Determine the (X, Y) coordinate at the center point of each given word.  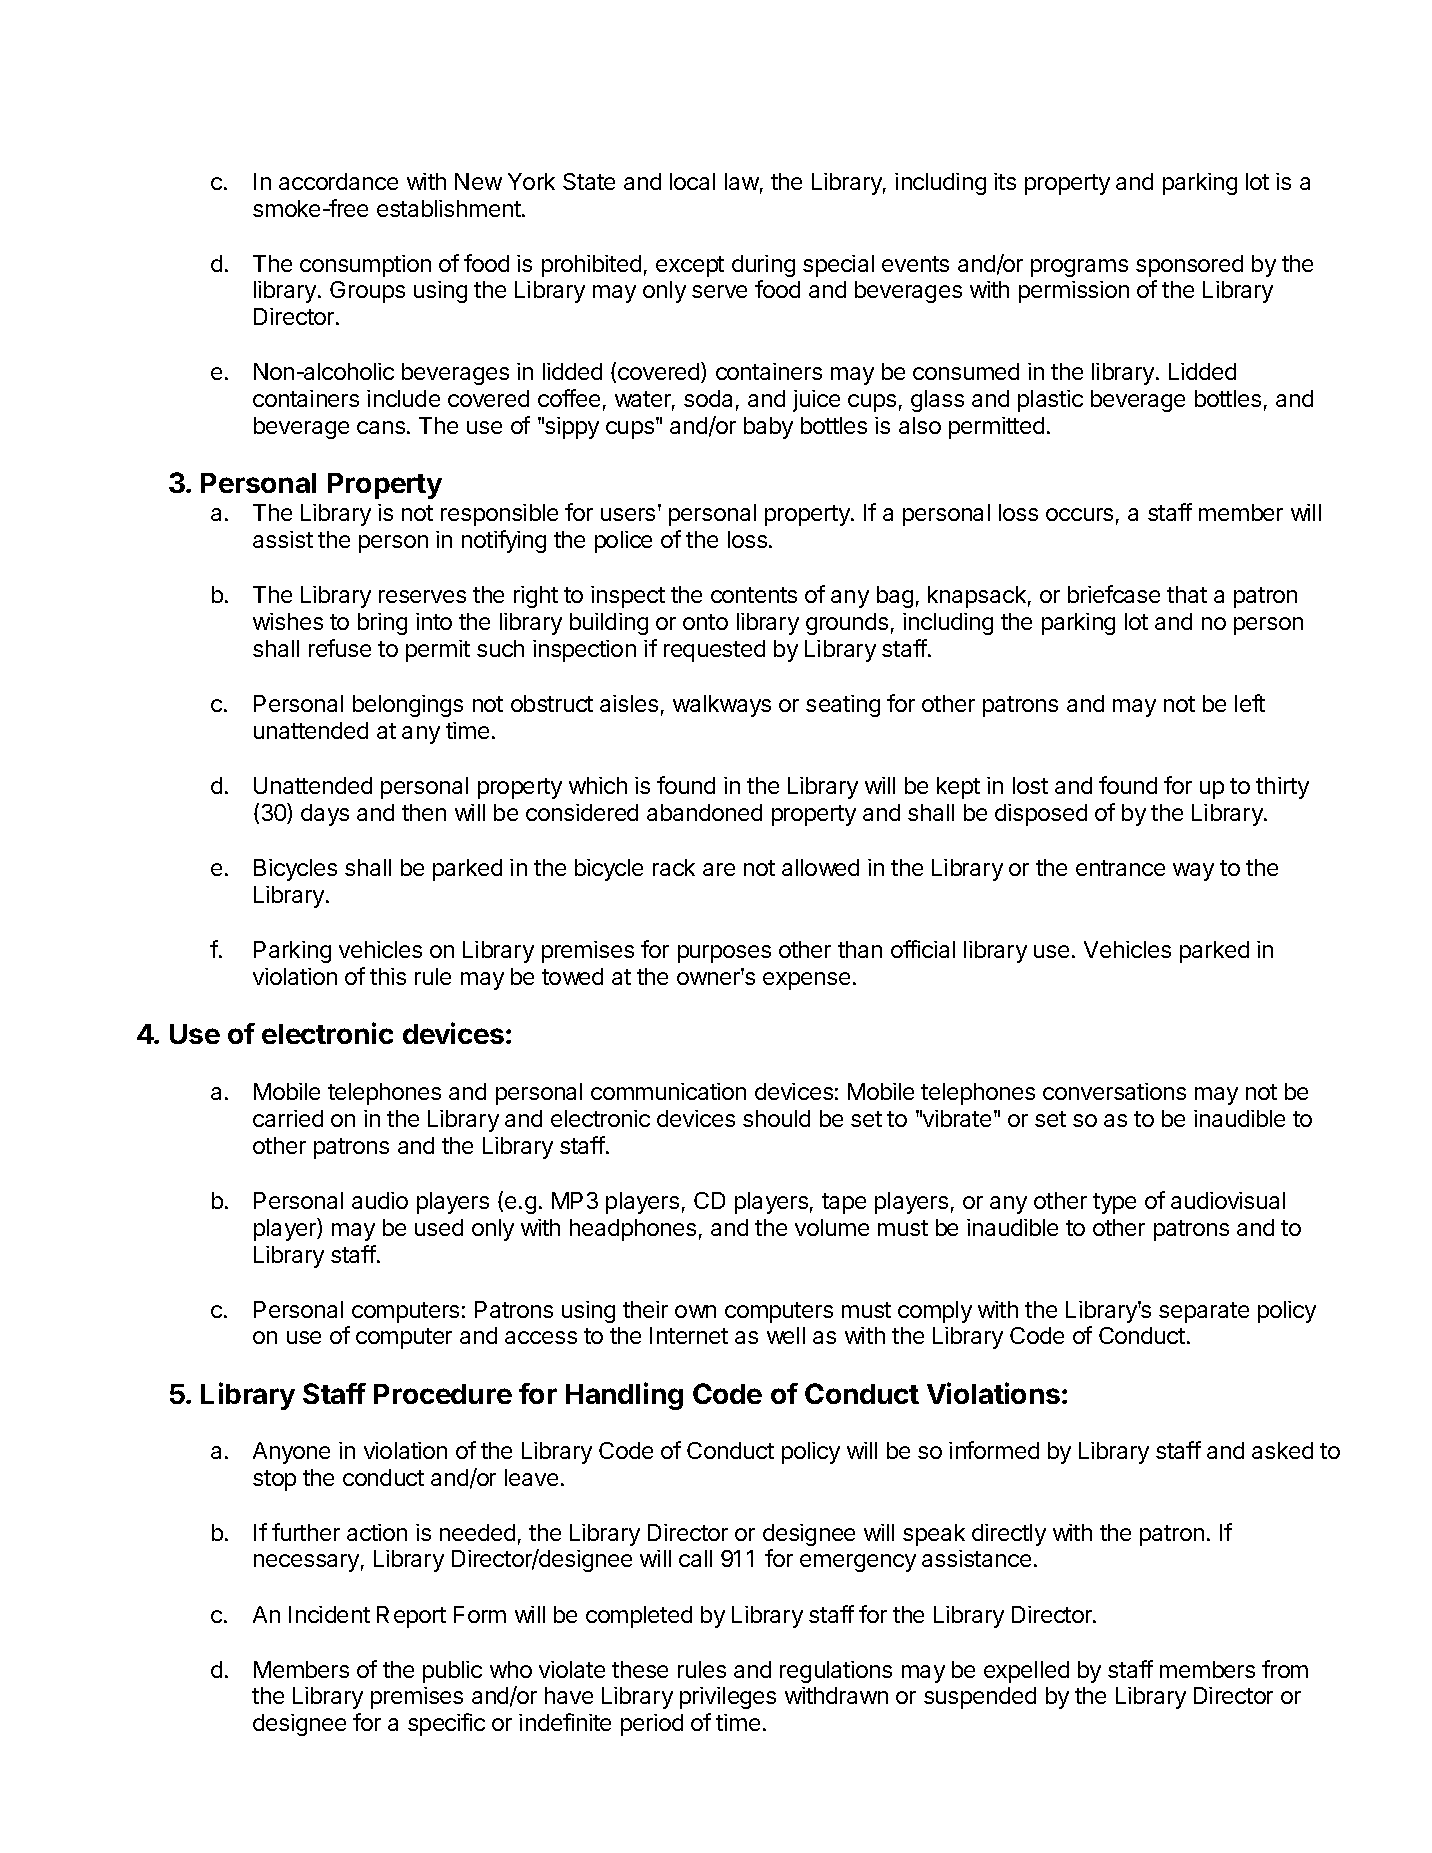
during (763, 266)
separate (1204, 1312)
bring (382, 624)
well (786, 1335)
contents (754, 595)
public (452, 1672)
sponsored (1189, 266)
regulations (836, 1672)
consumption (365, 266)
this (388, 976)
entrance (1120, 868)
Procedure (443, 1394)
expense (806, 981)
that (1187, 594)
